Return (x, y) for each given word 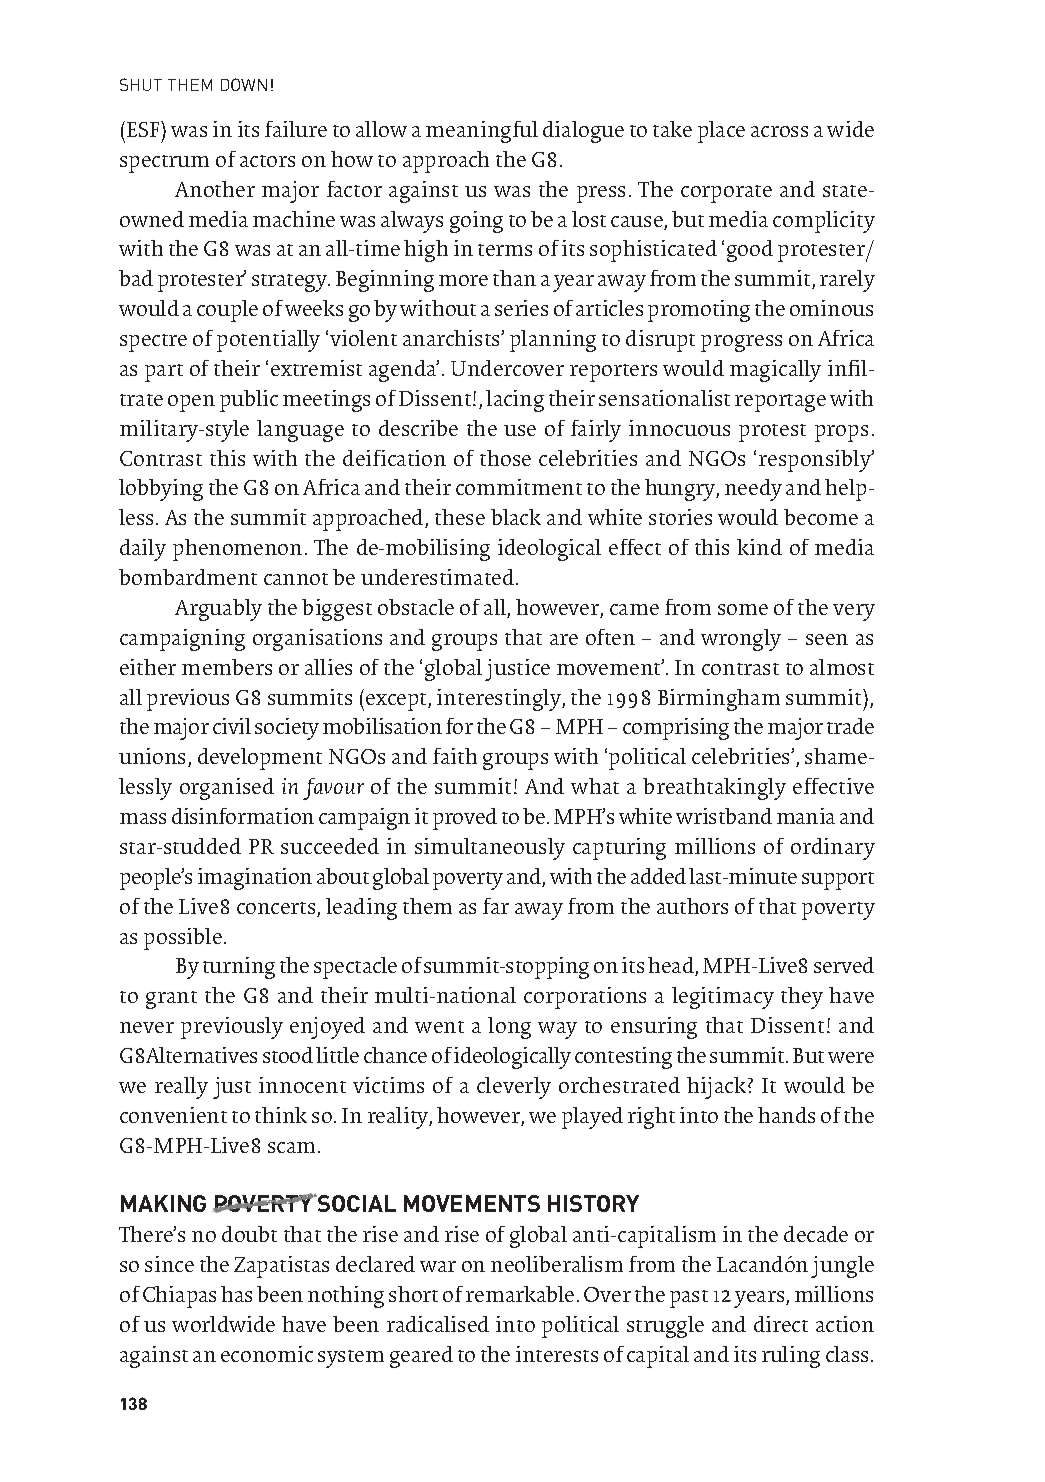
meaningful (482, 132)
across (779, 131)
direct (781, 1324)
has (236, 1294)
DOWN (244, 84)
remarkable (520, 1294)
